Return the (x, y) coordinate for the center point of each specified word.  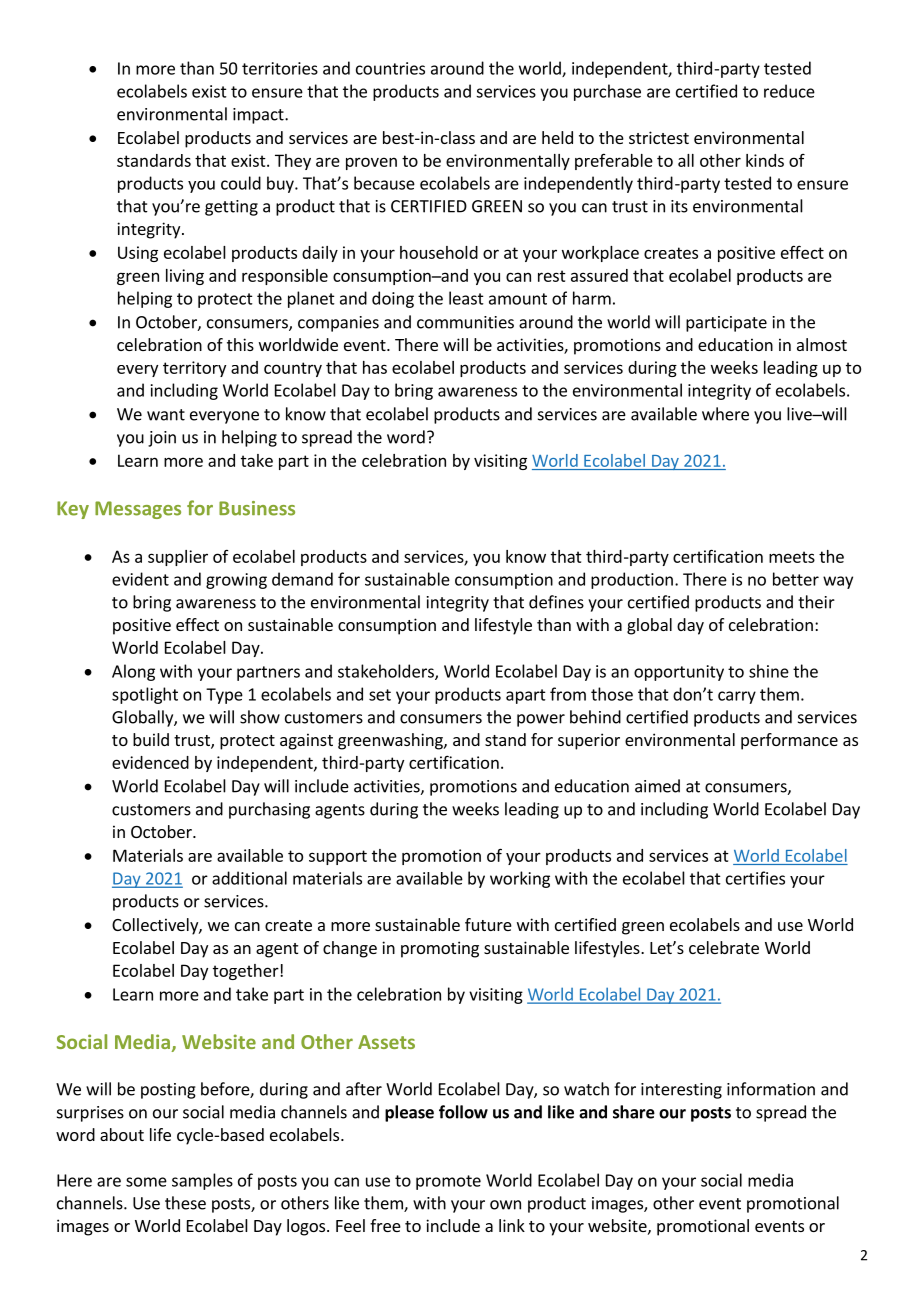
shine (769, 671)
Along (133, 672)
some (146, 1182)
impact (259, 116)
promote (448, 1182)
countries (390, 68)
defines (556, 602)
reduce (789, 91)
